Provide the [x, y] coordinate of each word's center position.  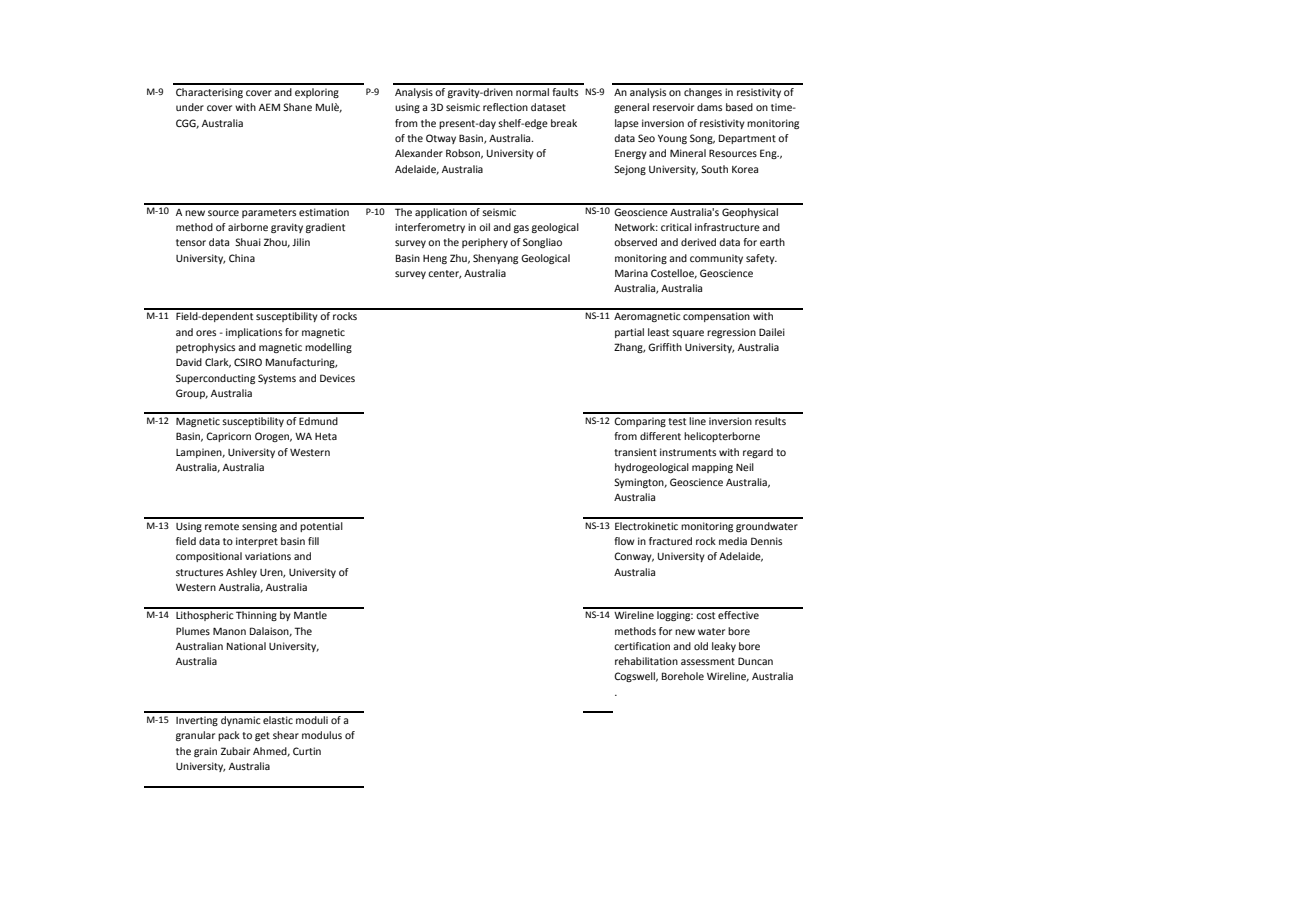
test [677, 421]
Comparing [640, 422]
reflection [505, 107]
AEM [269, 107]
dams [709, 107]
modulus [322, 735]
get [262, 736]
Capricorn [228, 437]
